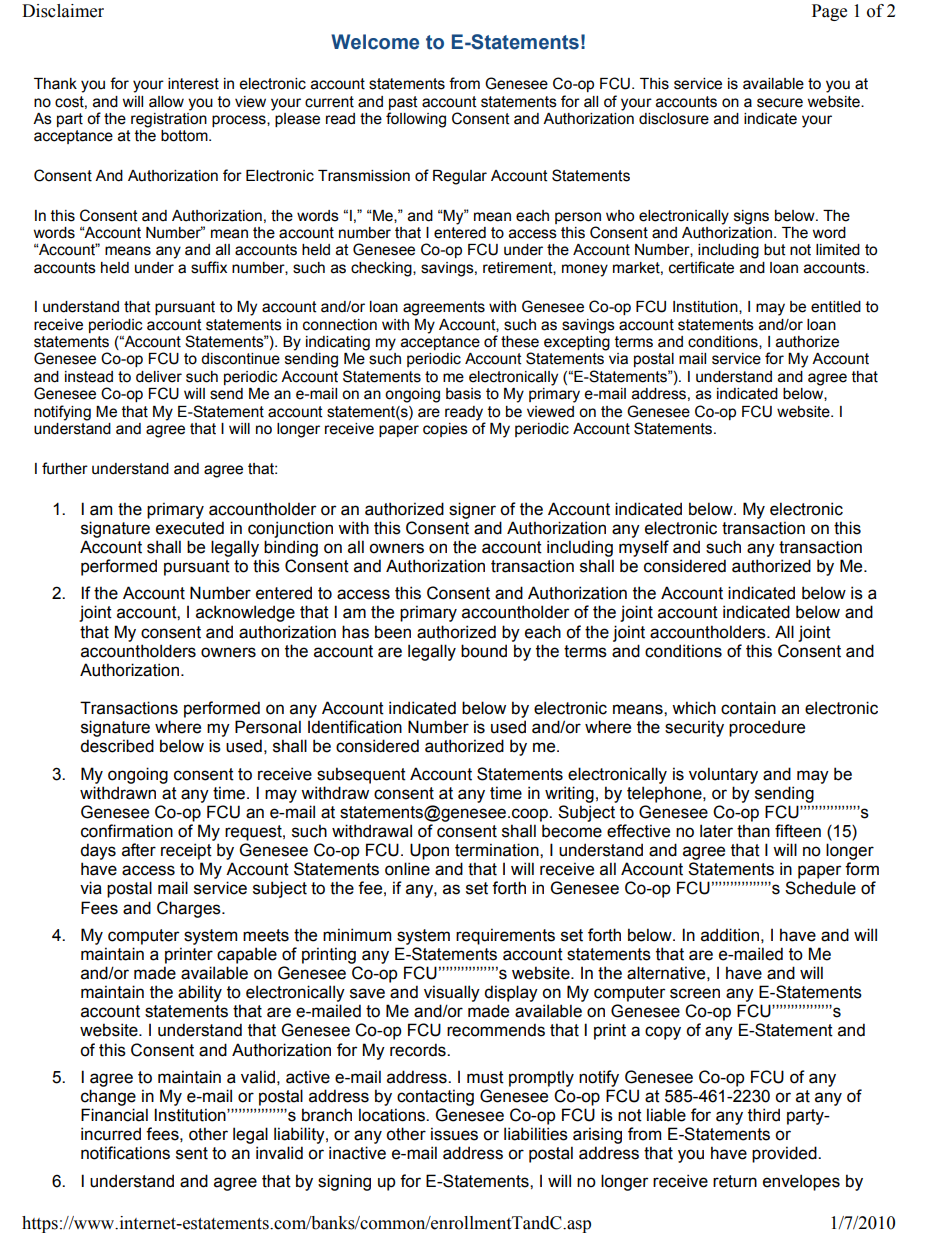 The width and height of the screenshot is (952, 1233). Describe the element at coordinates (245, 613) in the screenshot. I see `acknowledge` at that location.
